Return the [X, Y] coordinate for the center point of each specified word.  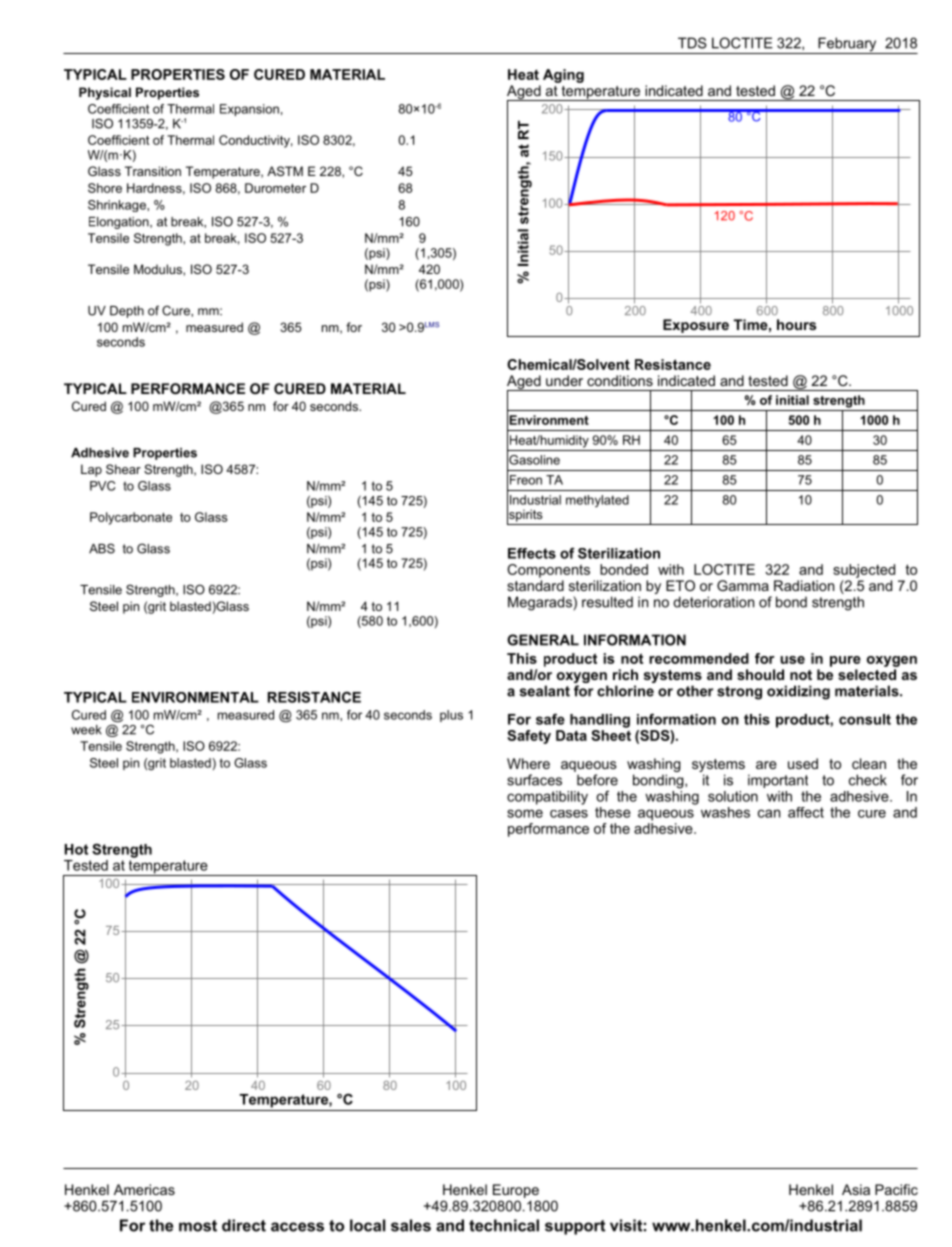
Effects [532, 553]
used [803, 763]
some [525, 813]
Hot [76, 849]
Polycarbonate [131, 518]
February [847, 45]
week [86, 730]
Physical [105, 93]
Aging [563, 76]
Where [528, 763]
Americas [144, 1189]
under [564, 380]
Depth [127, 312]
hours [796, 324]
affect [806, 812]
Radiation [804, 585]
